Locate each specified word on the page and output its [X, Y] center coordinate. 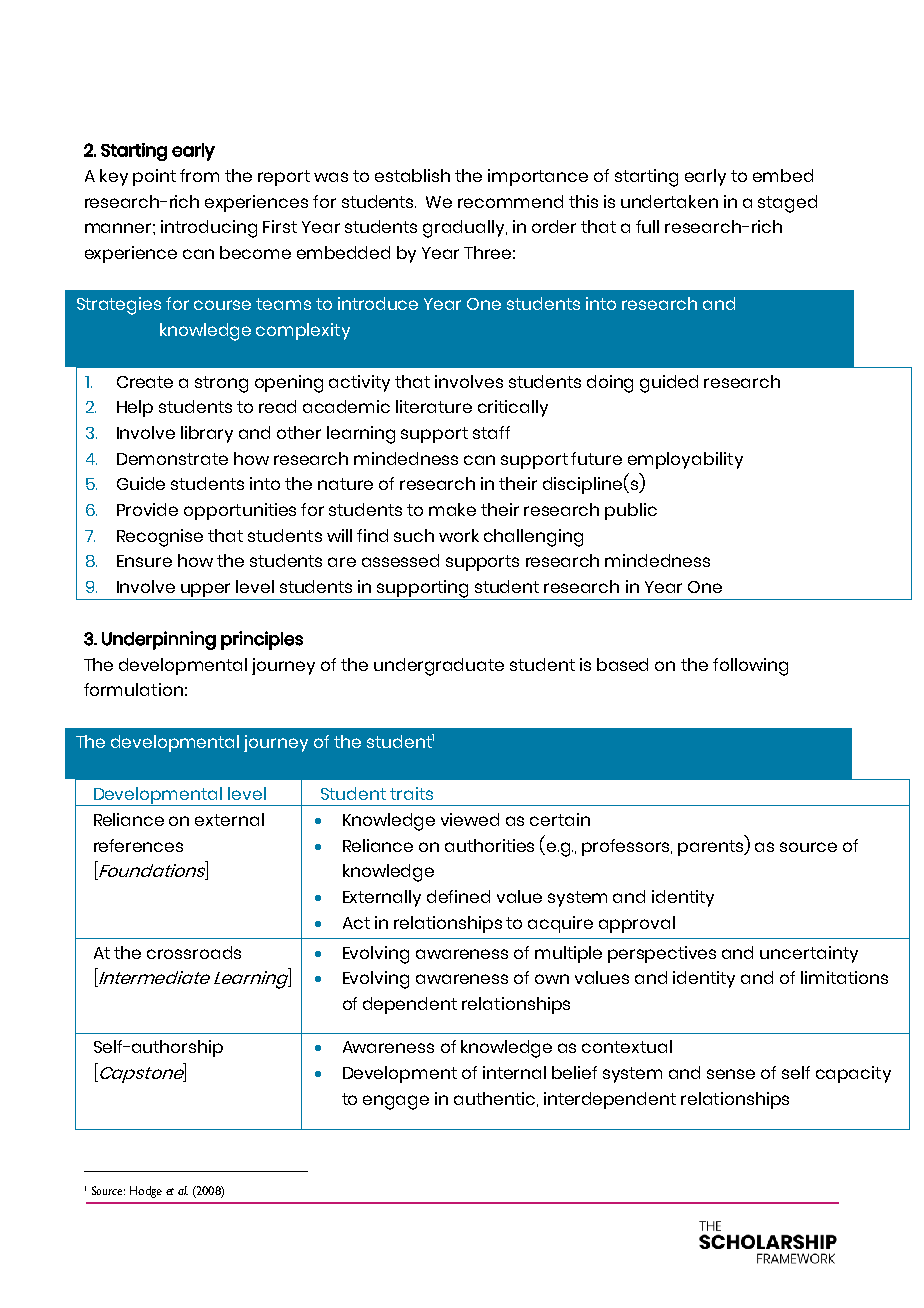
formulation [133, 689]
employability [685, 460]
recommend [510, 201]
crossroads [194, 952]
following [750, 667]
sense [731, 1074]
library [207, 434]
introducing [209, 229]
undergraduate [439, 667]
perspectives [662, 954]
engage [396, 1102]
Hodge [146, 1192]
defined [458, 896]
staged [787, 204]
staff [491, 432]
